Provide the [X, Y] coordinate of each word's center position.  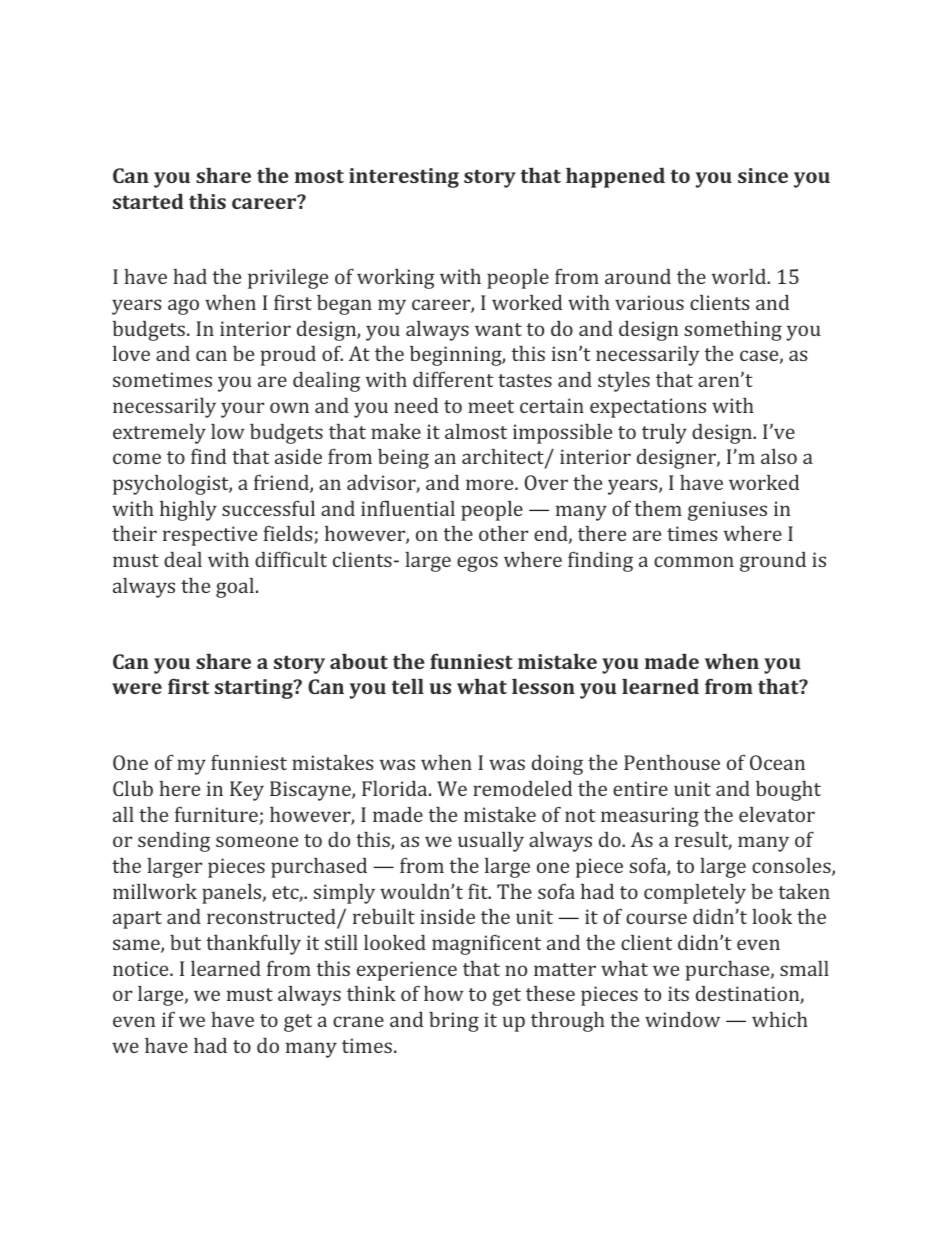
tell [407, 686]
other [503, 533]
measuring [650, 817]
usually [491, 842]
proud [288, 356]
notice [142, 968]
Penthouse [672, 762]
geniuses [727, 511]
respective [210, 536]
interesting [404, 178]
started [148, 201]
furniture [217, 815]
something [733, 331]
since [763, 175]
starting [255, 689]
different [453, 379]
